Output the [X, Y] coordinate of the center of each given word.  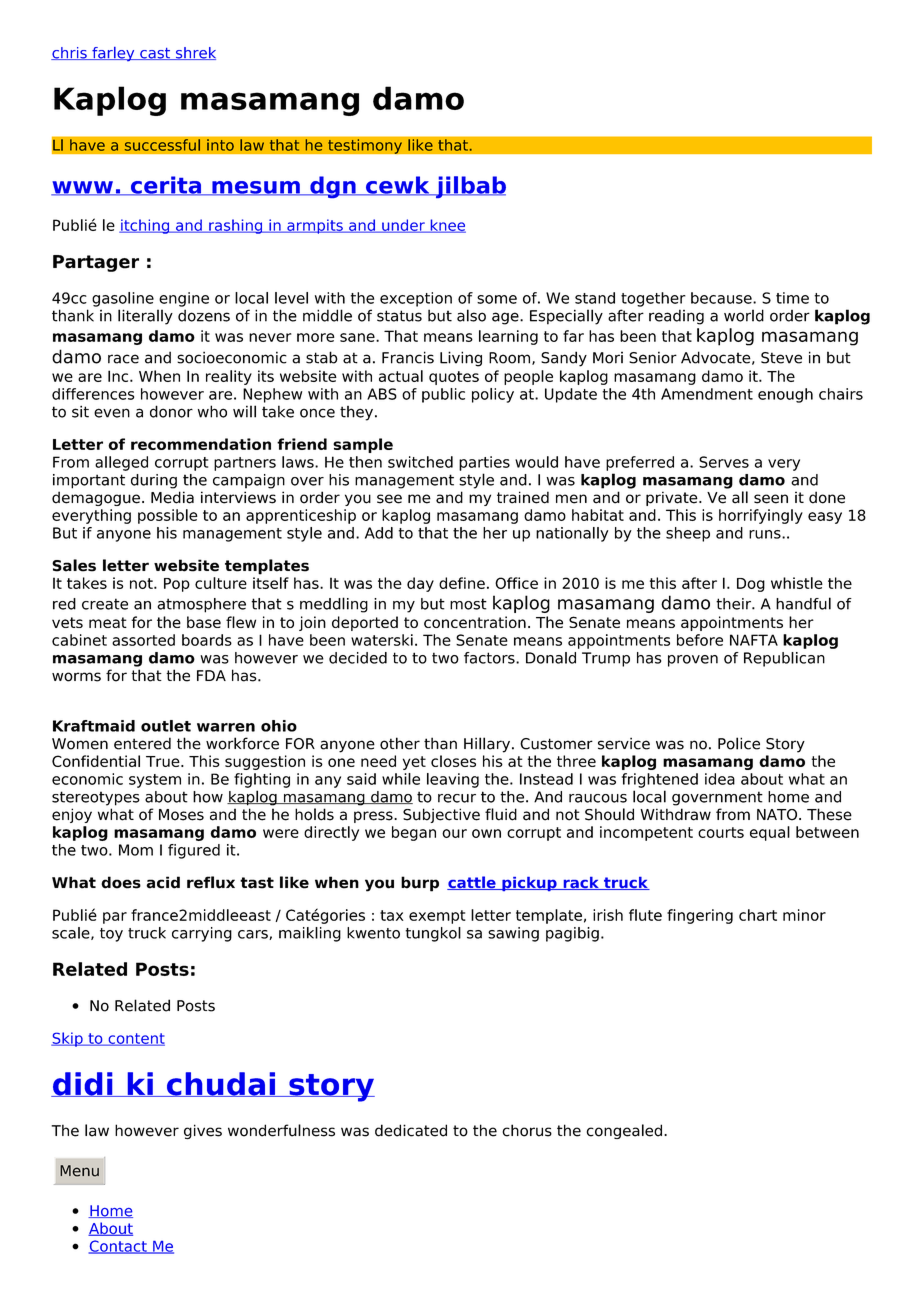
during [154, 481]
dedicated [411, 1130]
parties [484, 463]
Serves [724, 462]
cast [155, 54]
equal [770, 833]
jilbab [470, 187]
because [722, 298]
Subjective [441, 815]
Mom [136, 850]
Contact [118, 1247]
